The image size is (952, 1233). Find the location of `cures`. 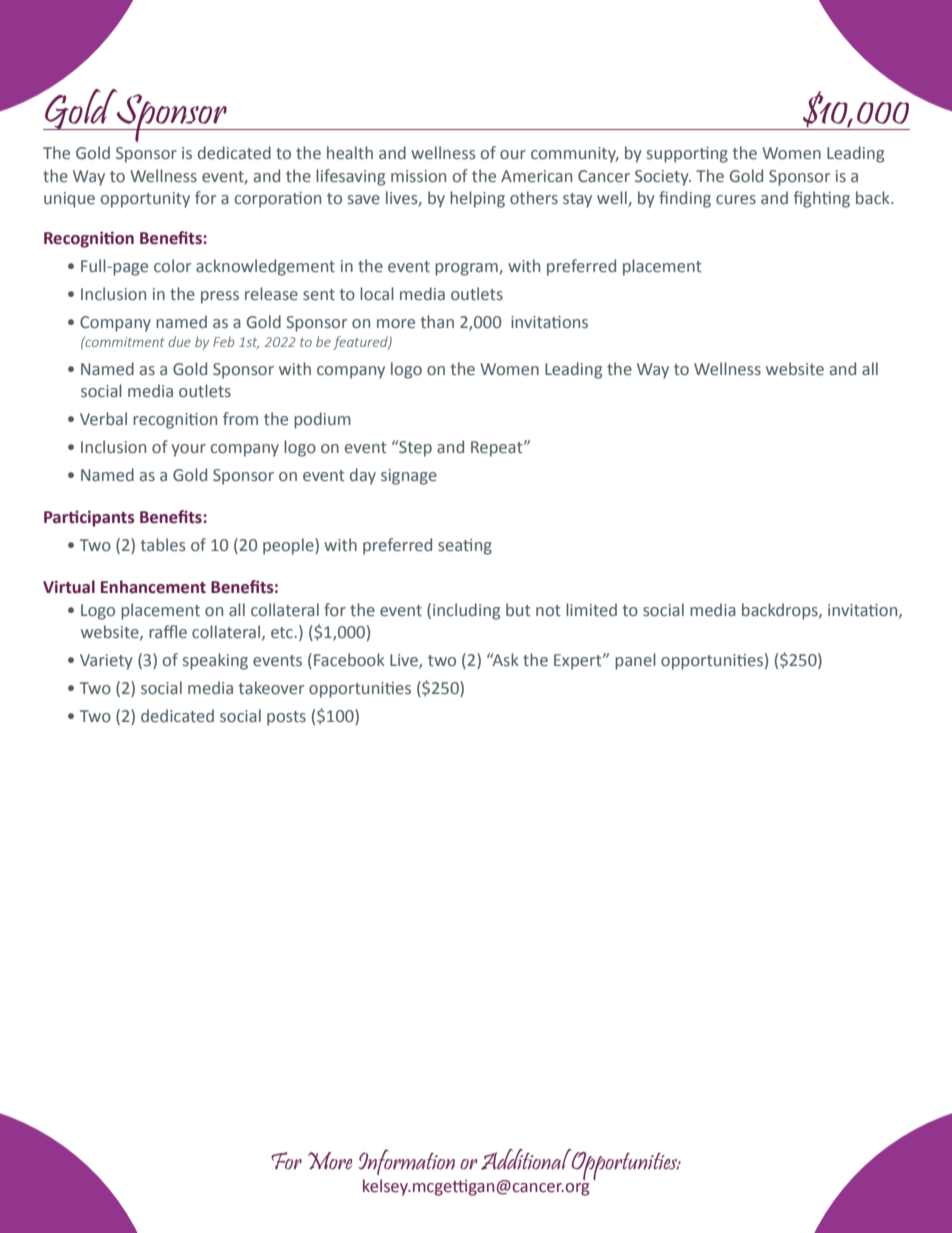

cures is located at coordinates (736, 200).
